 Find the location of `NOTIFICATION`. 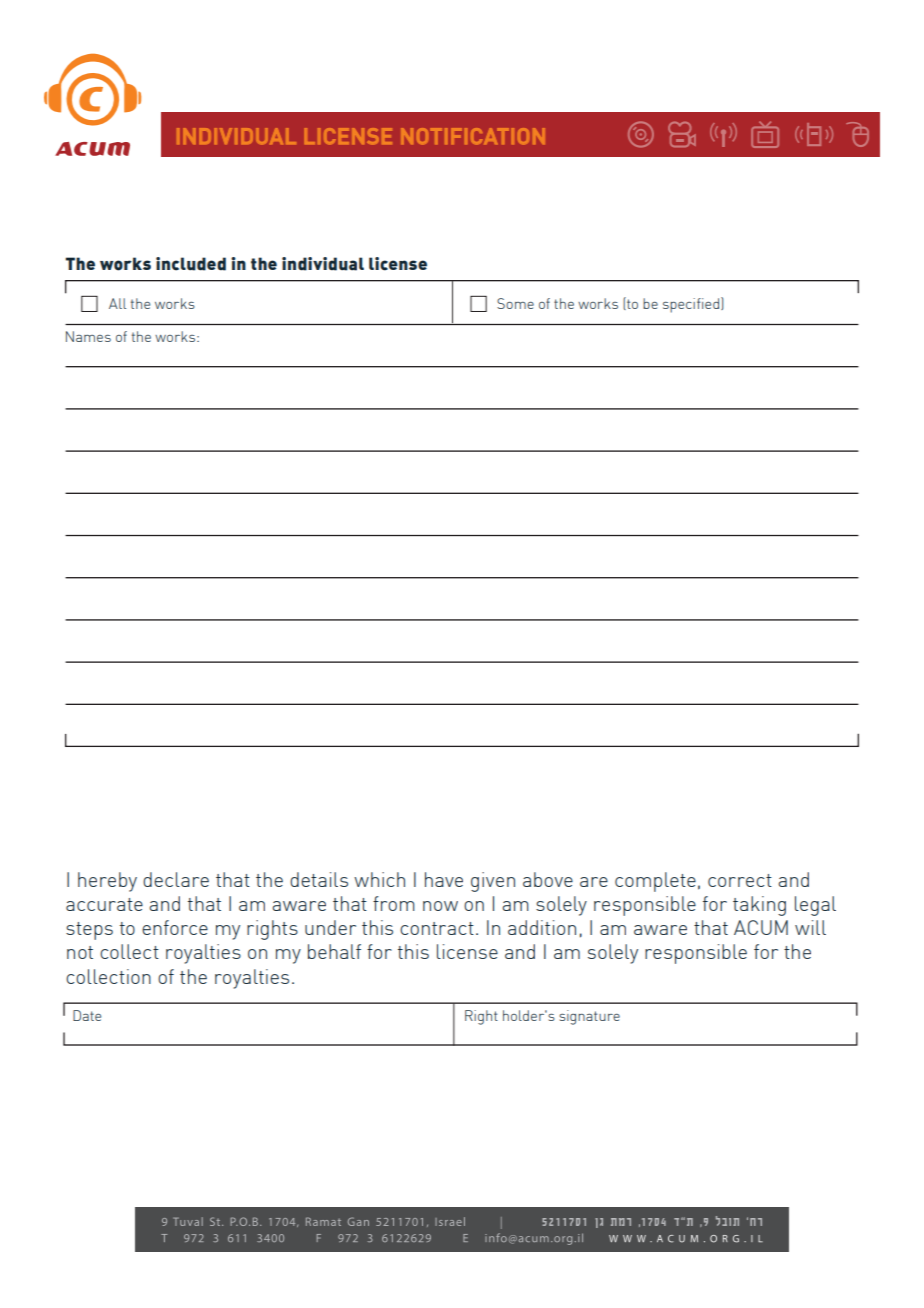

NOTIFICATION is located at coordinates (473, 136).
